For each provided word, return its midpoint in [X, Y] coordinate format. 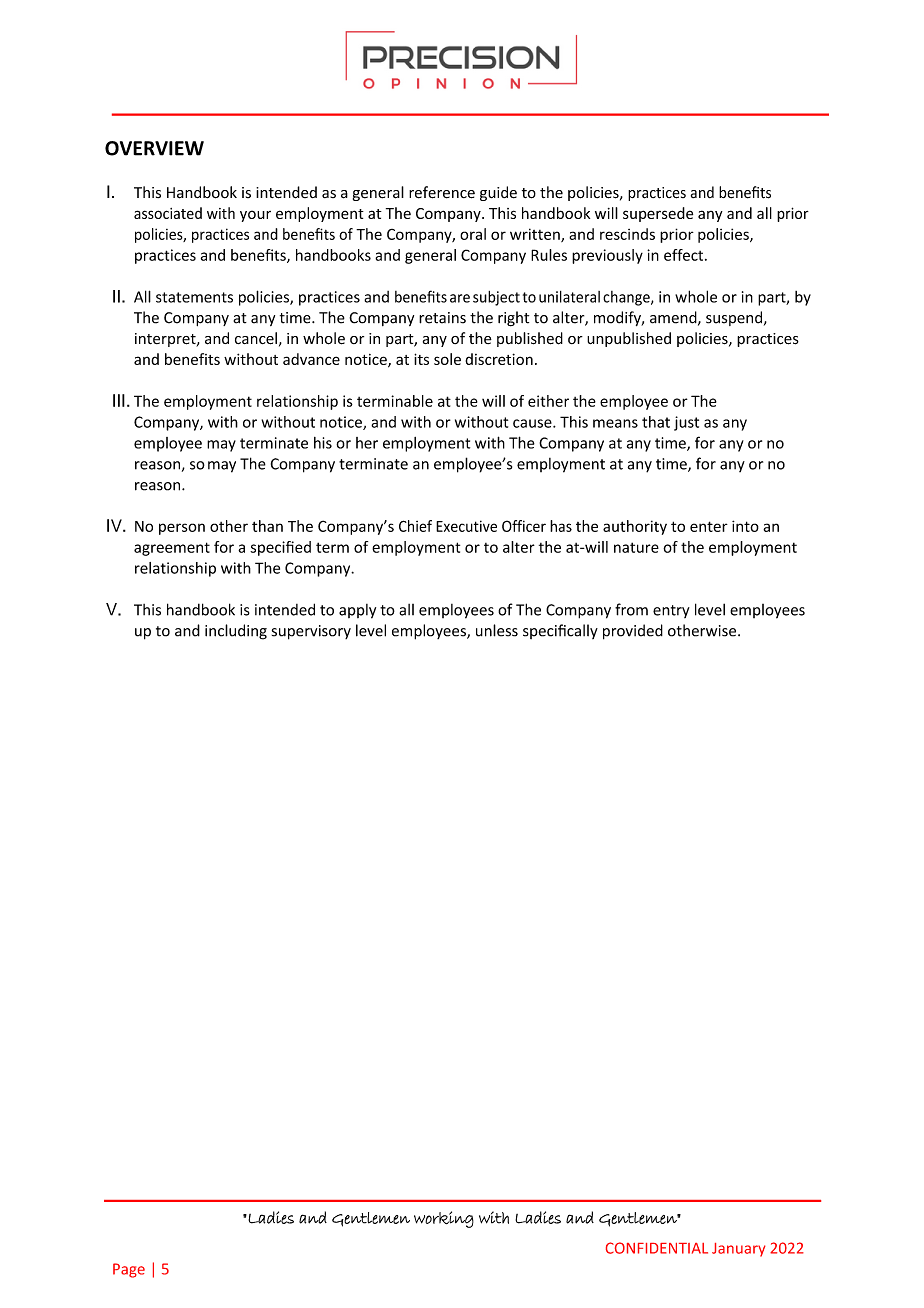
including [236, 632]
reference [442, 192]
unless [497, 630]
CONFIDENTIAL [657, 1248]
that [656, 422]
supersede [658, 214]
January [739, 1250]
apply [357, 611]
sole [447, 359]
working [444, 1219]
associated [168, 213]
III [119, 400]
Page [129, 1270]
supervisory [311, 632]
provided [633, 632]
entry [671, 611]
